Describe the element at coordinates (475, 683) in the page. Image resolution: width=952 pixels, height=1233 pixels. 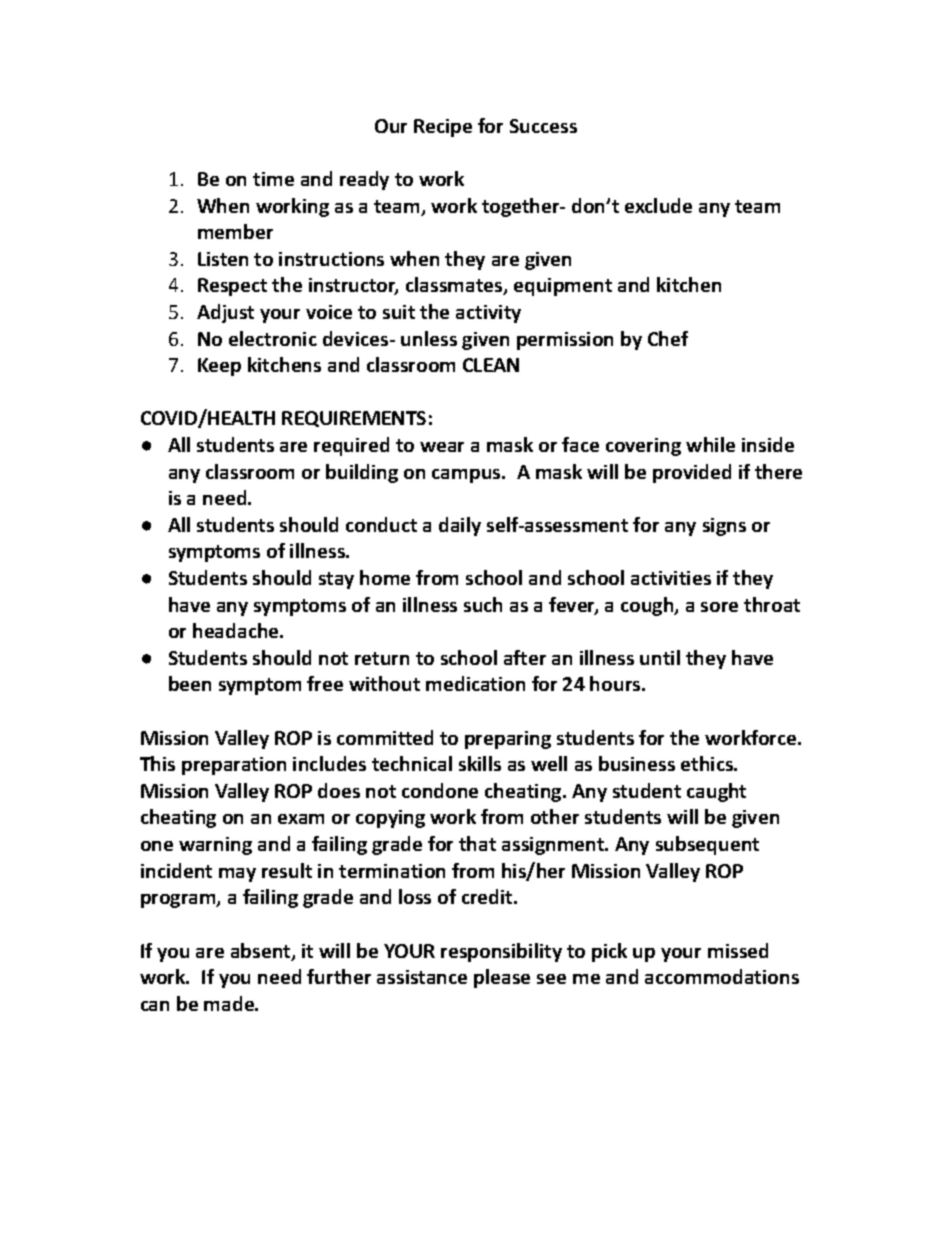
I see `medication` at that location.
